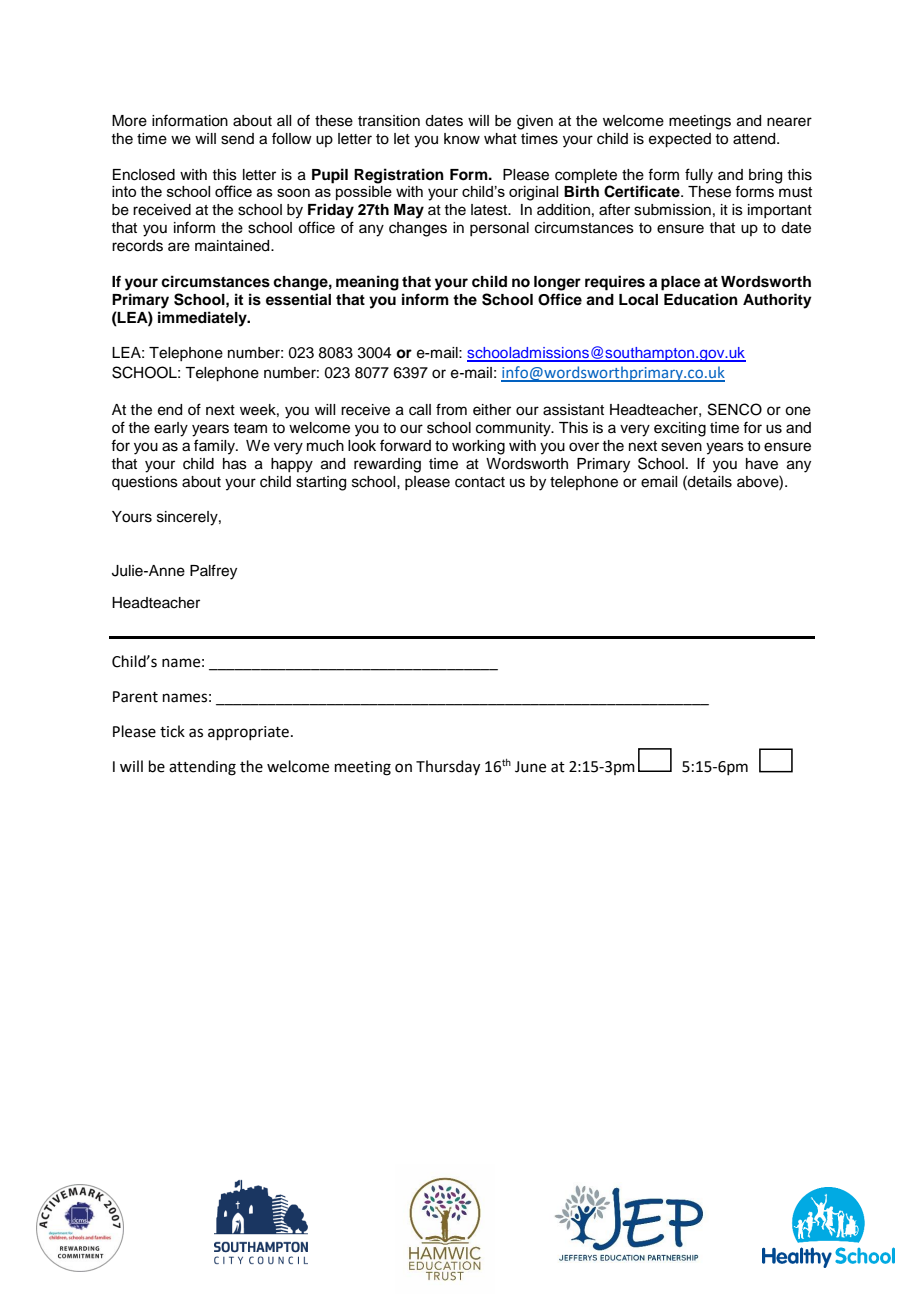 This document has width=924, height=1308. Describe the element at coordinates (480, 482) in the document. I see `contact` at that location.
